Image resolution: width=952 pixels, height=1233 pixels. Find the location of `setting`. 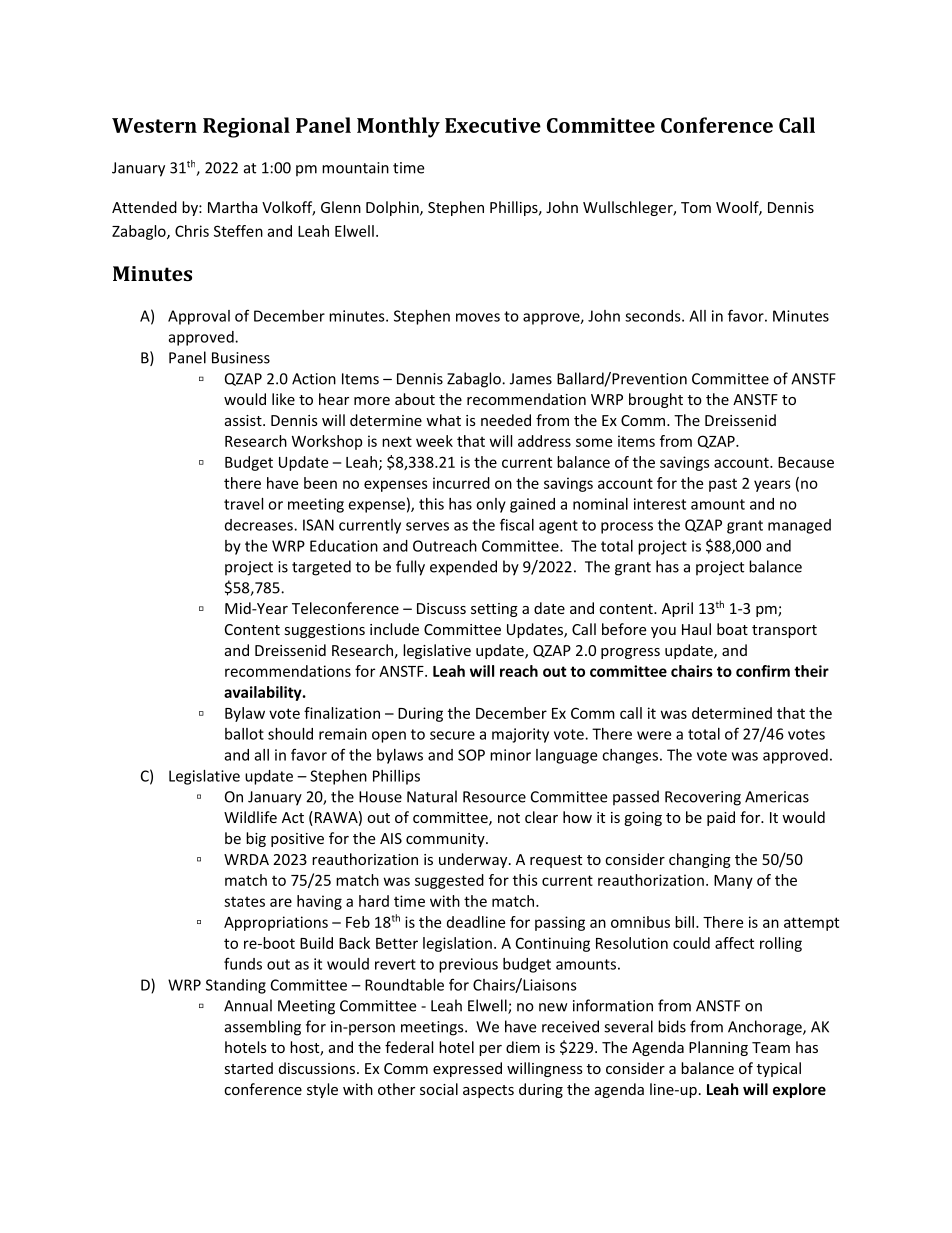

setting is located at coordinates (494, 610).
